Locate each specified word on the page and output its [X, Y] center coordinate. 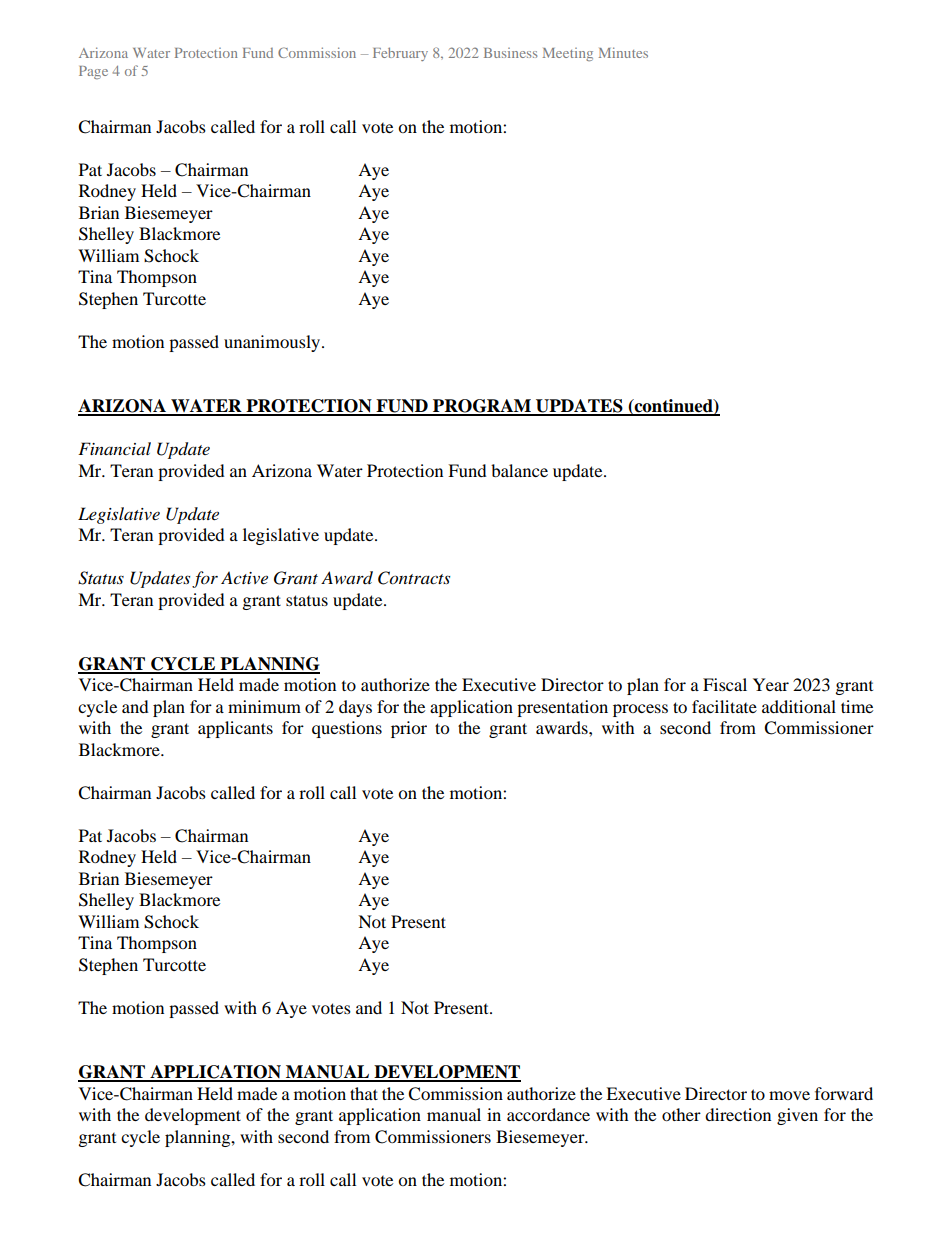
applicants [235, 729]
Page [93, 72]
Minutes [623, 52]
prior [409, 729]
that [364, 1093]
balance [519, 470]
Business [510, 53]
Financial [114, 448]
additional [799, 706]
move [789, 1095]
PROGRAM [482, 407]
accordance [548, 1114]
